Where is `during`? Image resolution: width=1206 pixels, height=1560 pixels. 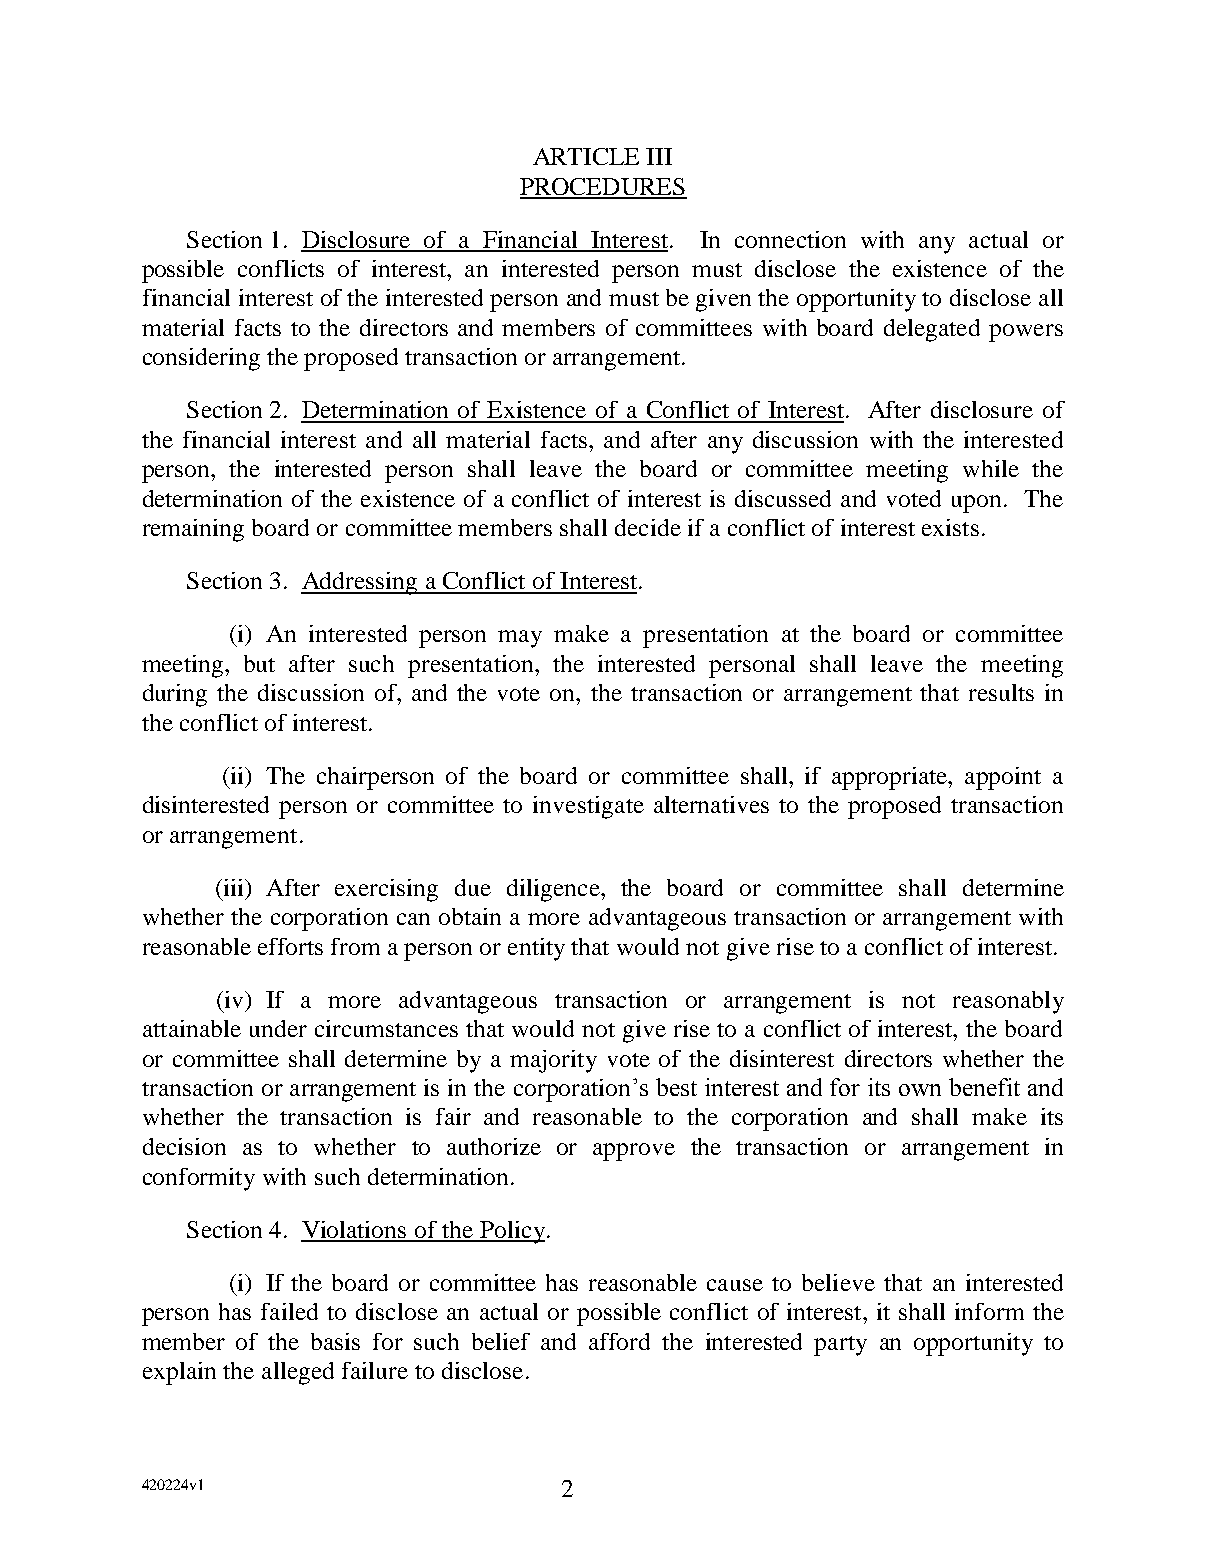
during is located at coordinates (175, 695).
